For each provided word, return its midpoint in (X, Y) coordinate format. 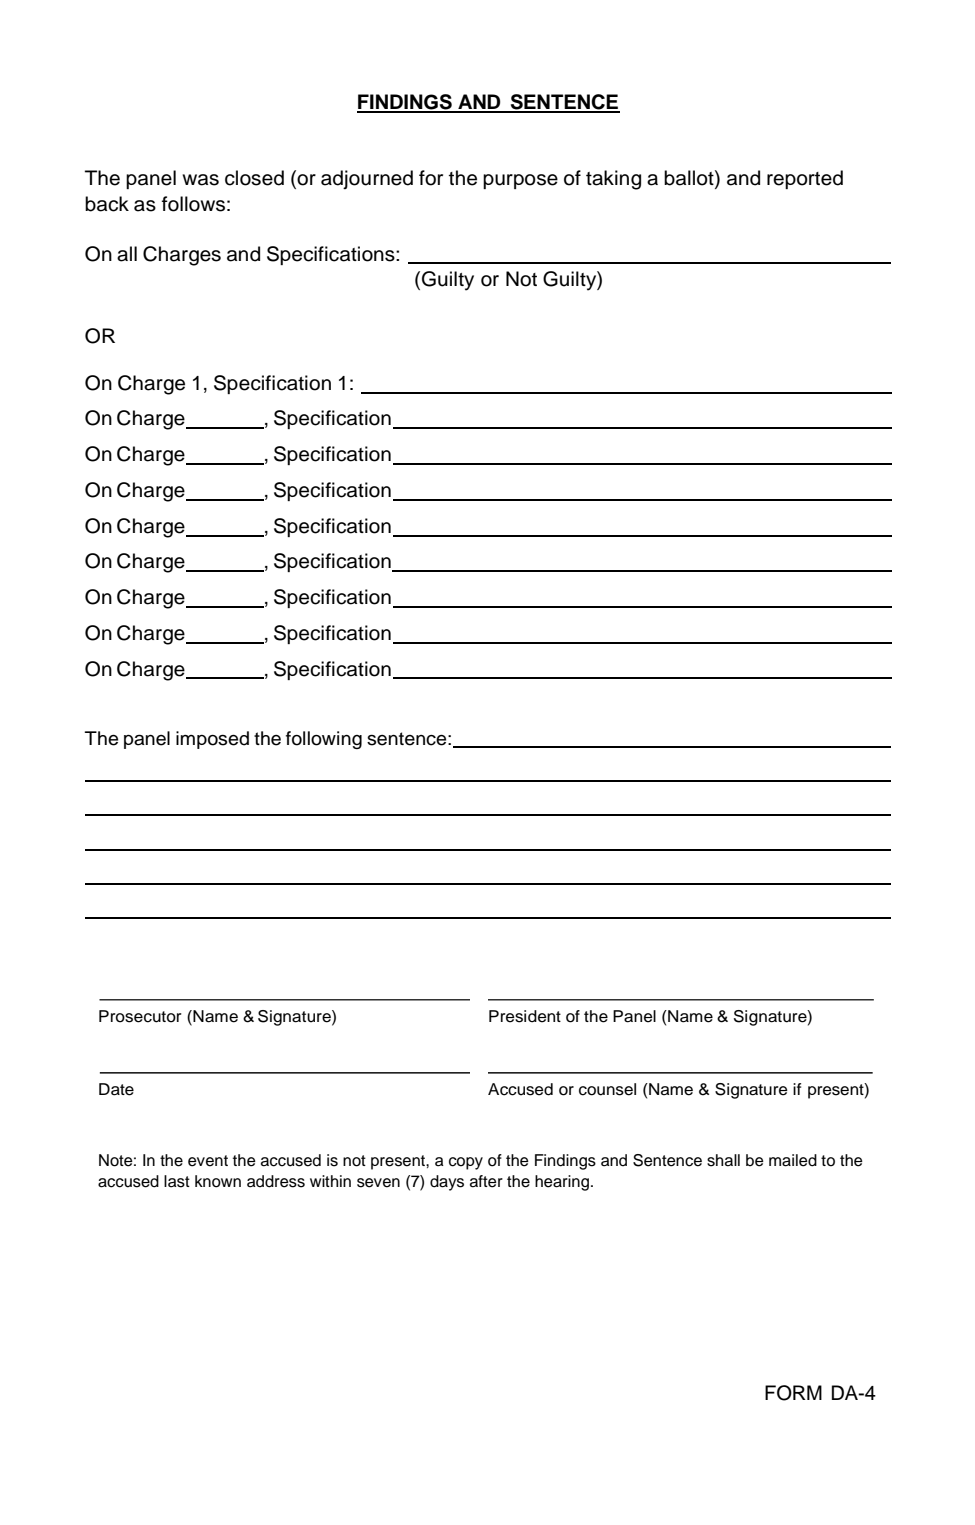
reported (805, 179)
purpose (520, 181)
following (324, 740)
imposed (212, 740)
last (177, 1181)
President (525, 1016)
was (200, 180)
